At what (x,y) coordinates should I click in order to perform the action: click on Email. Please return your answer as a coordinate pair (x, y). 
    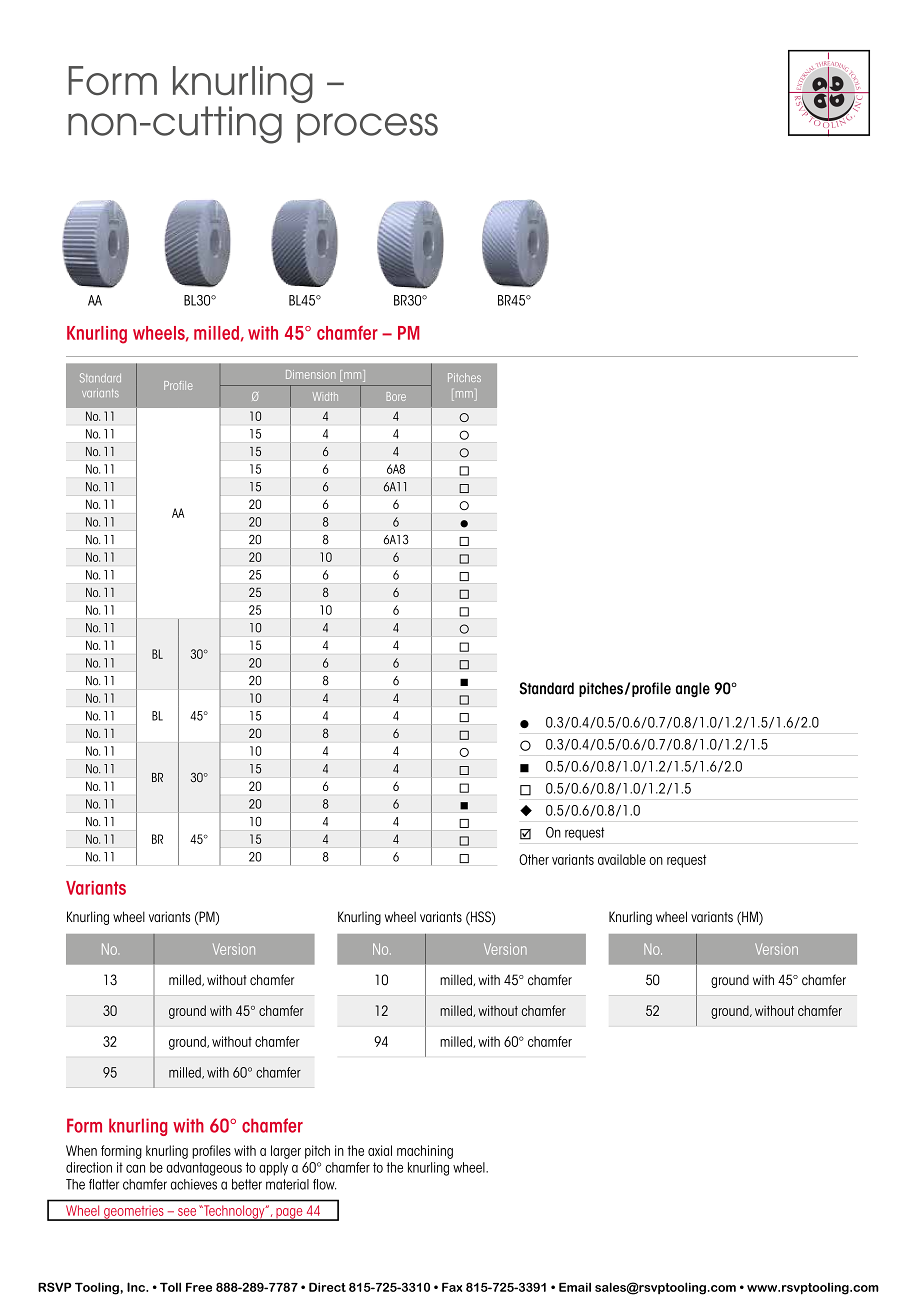
    Looking at the image, I should click on (575, 1287).
